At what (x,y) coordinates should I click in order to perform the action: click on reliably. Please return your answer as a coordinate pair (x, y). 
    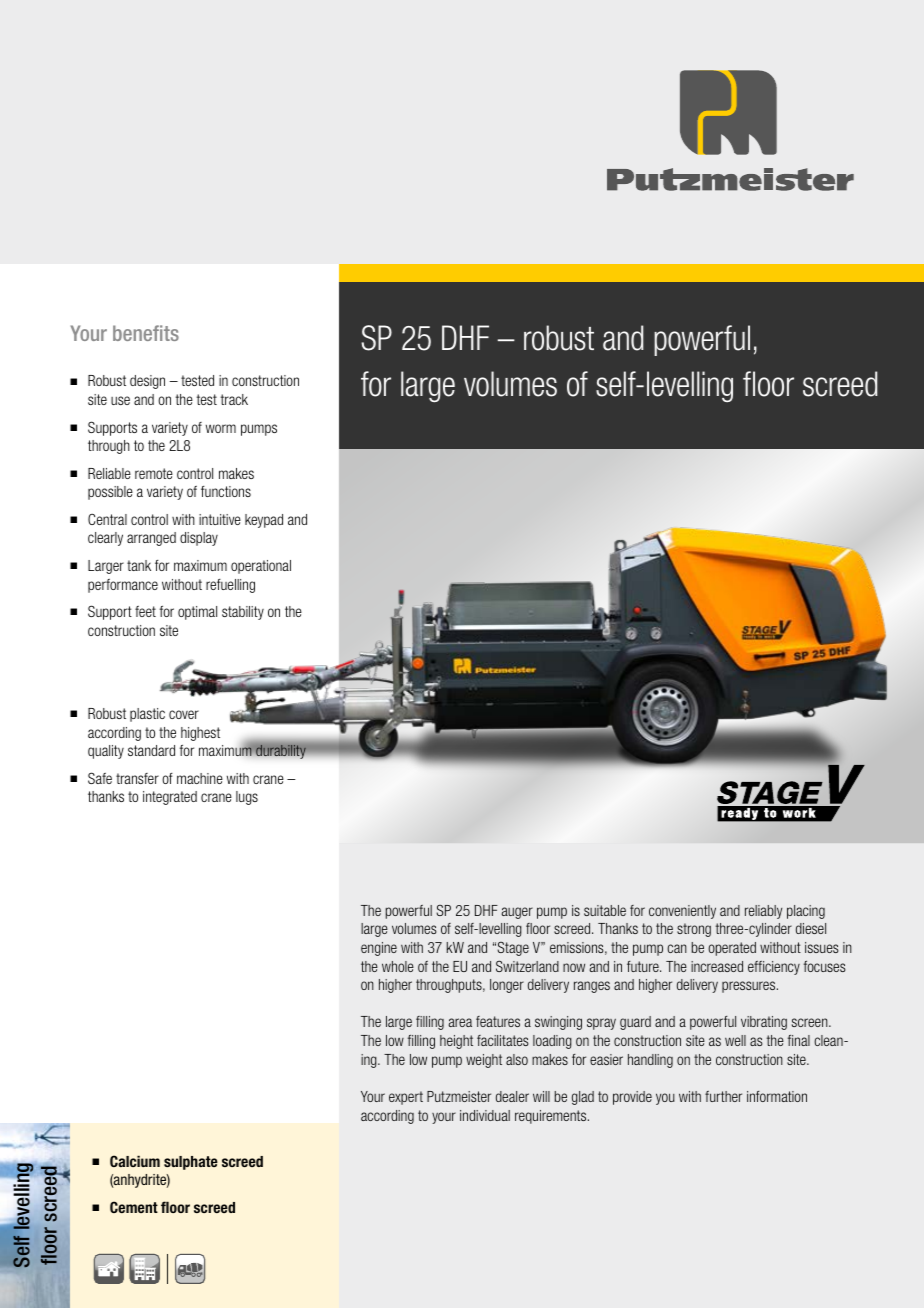
    Looking at the image, I should click on (763, 912).
